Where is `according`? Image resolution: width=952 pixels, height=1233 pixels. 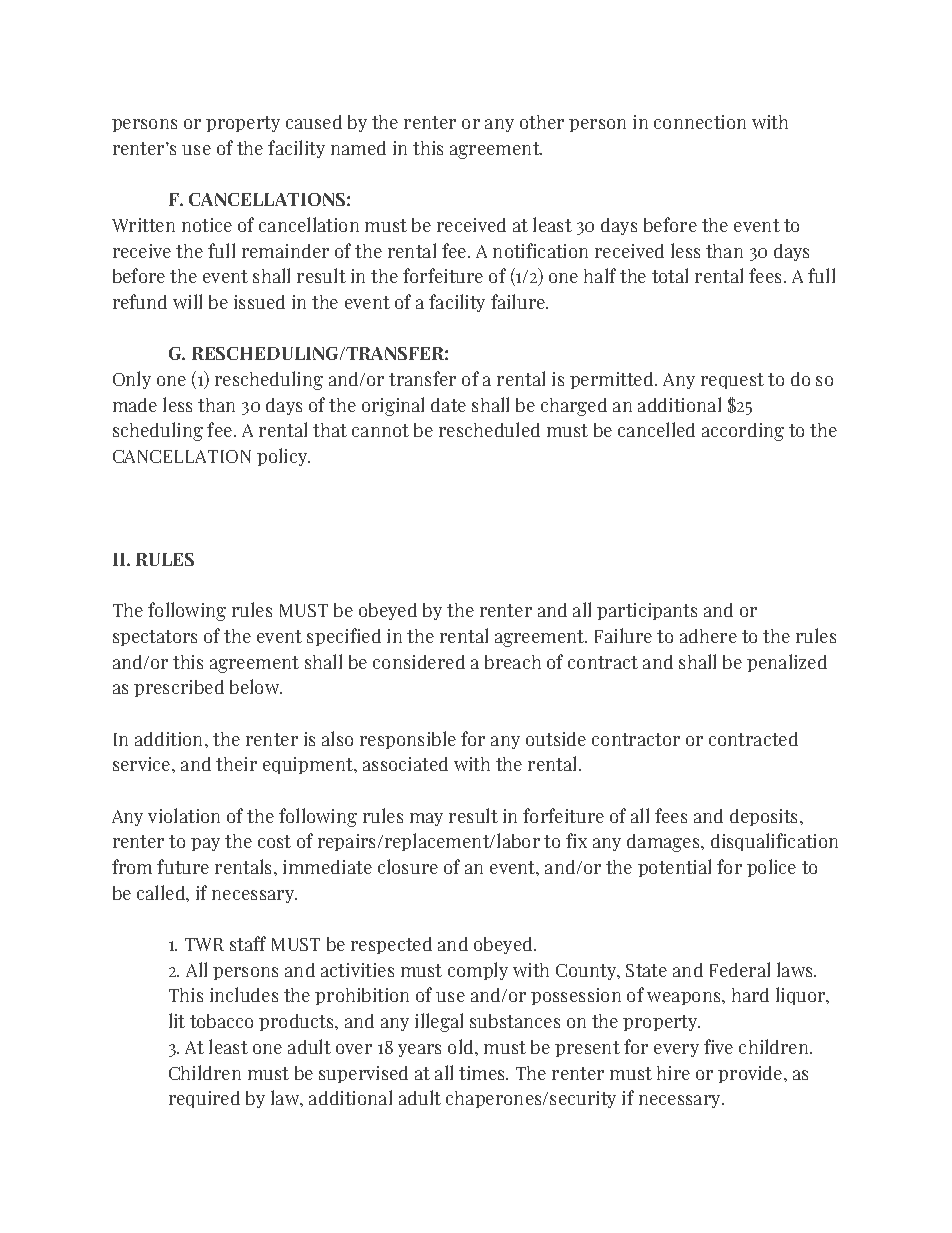
according is located at coordinates (743, 432).
